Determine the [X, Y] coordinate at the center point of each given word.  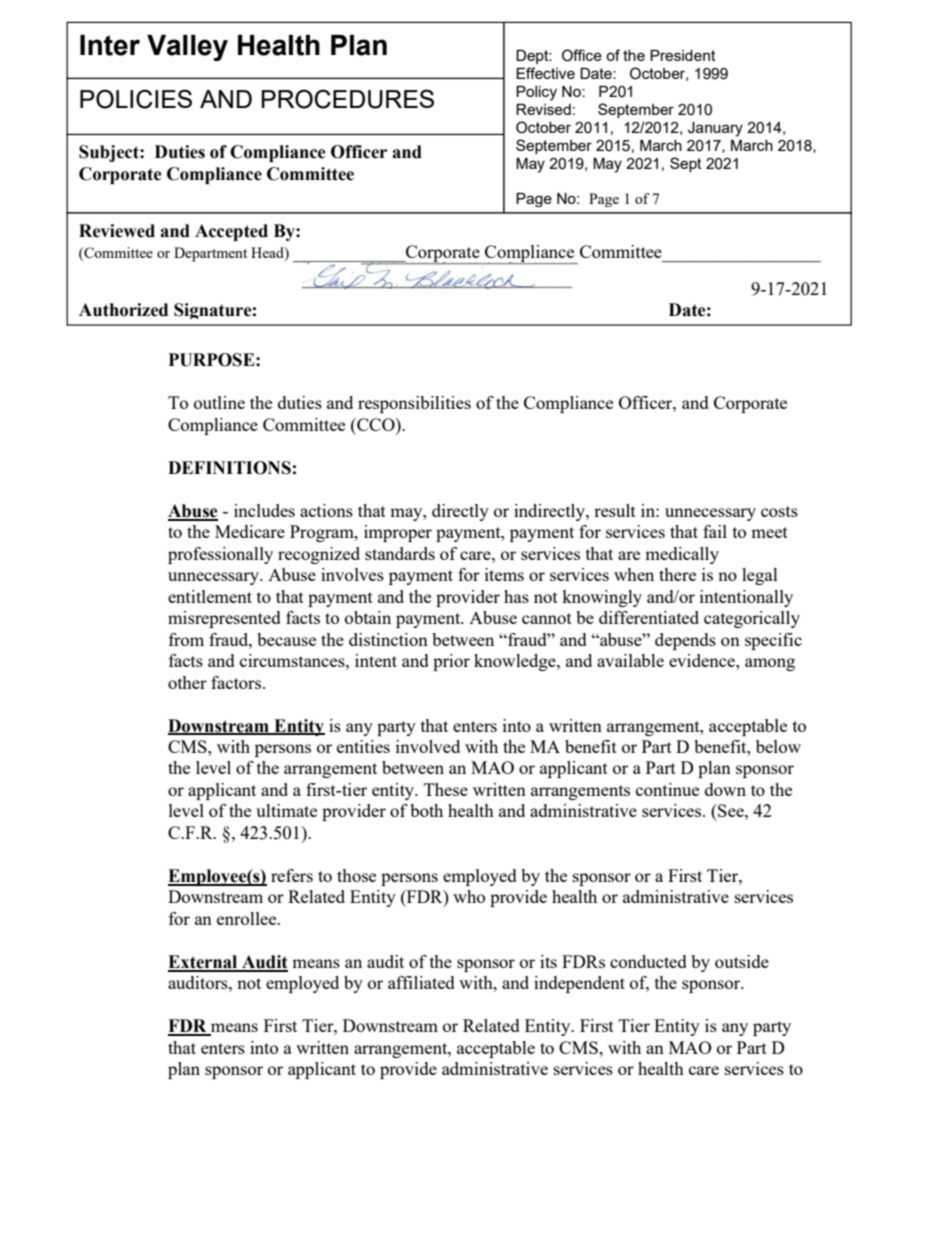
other [187, 682]
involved [428, 746]
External [204, 963]
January [715, 129]
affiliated [421, 982]
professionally [220, 555]
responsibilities [414, 404]
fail [715, 531]
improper [398, 533]
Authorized [123, 310]
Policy [536, 93]
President [683, 55]
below [778, 746]
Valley [187, 48]
